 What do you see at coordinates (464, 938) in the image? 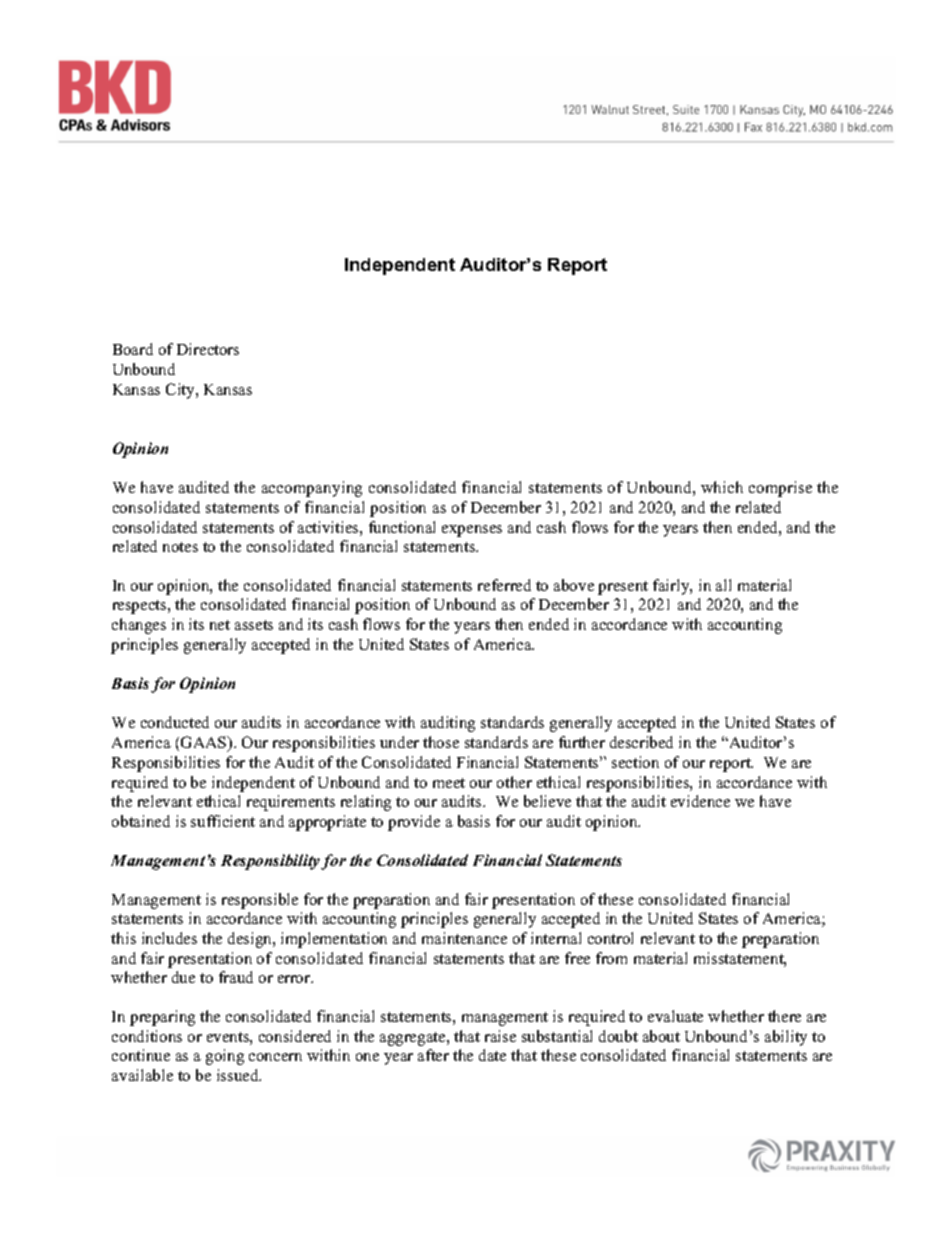
I see `maintenance` at bounding box center [464, 938].
